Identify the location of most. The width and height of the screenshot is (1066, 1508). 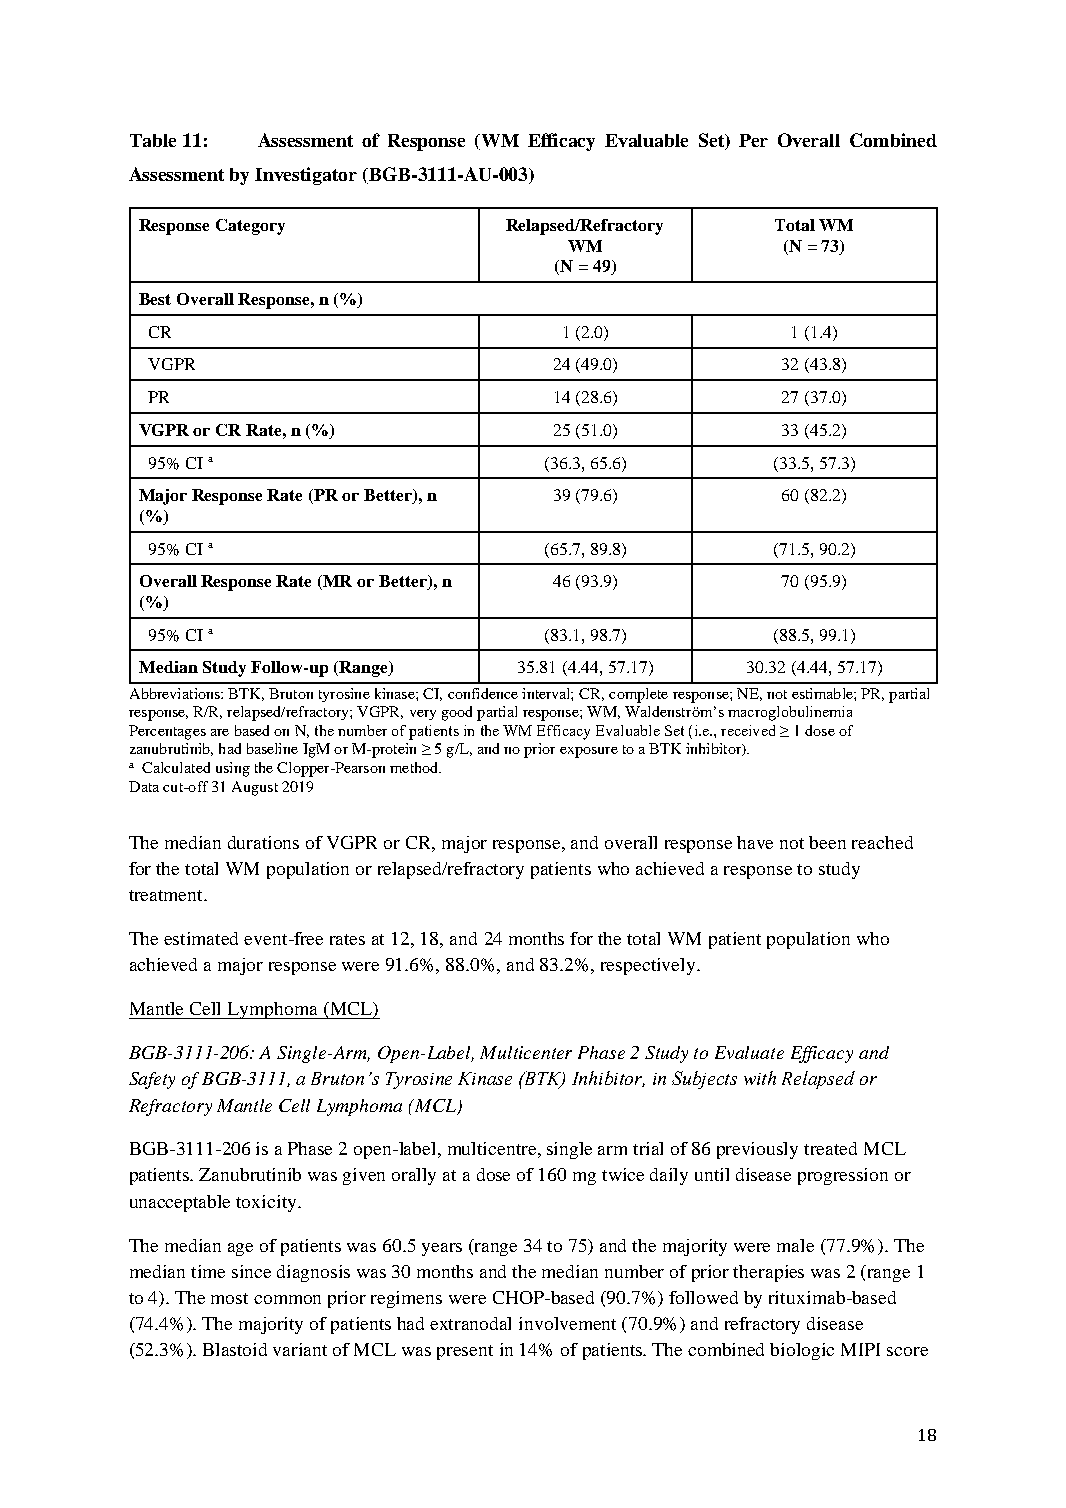
(229, 1298).
